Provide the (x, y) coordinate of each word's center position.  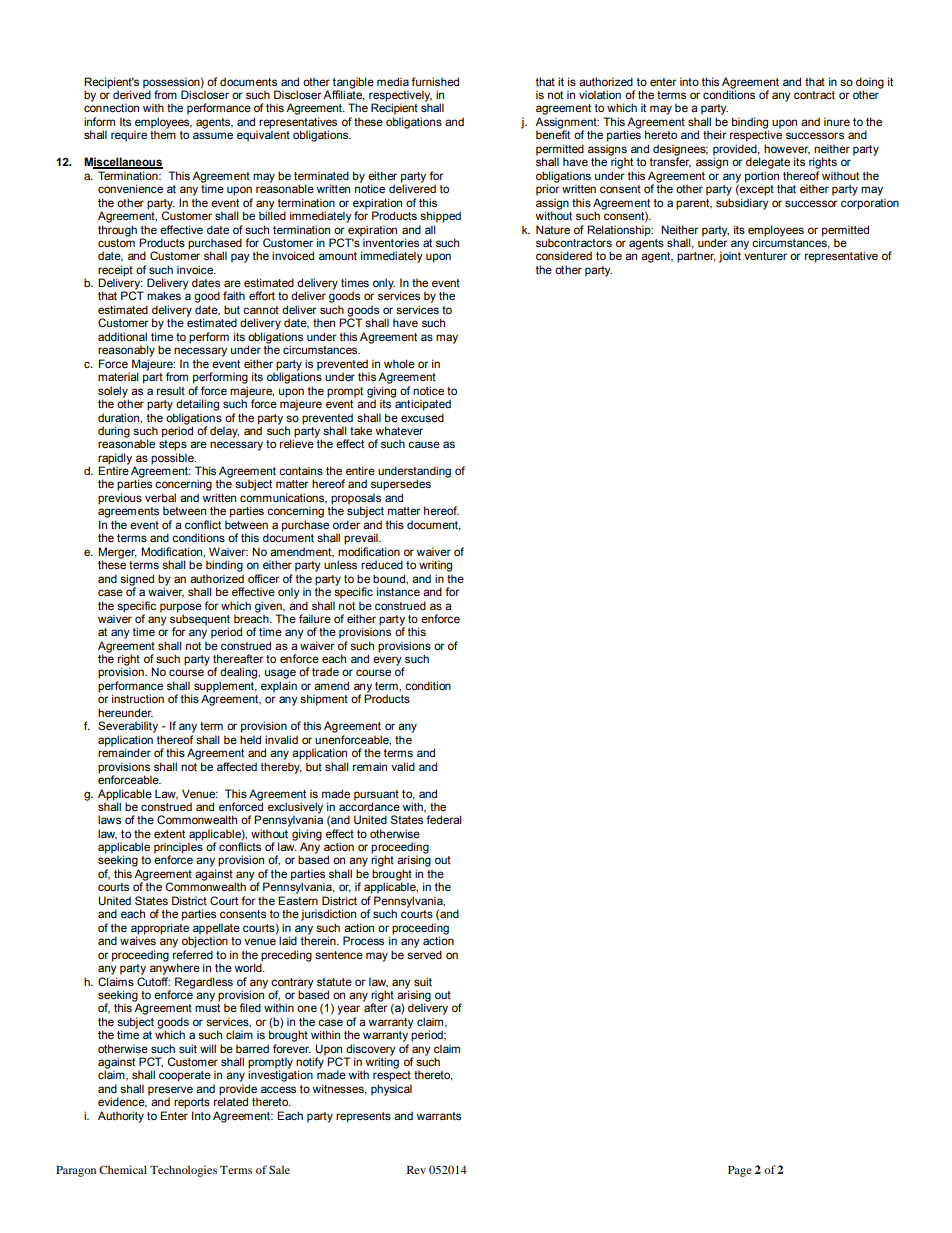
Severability (128, 727)
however (787, 149)
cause (424, 444)
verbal (160, 497)
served (424, 954)
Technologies (183, 1171)
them (163, 134)
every (388, 662)
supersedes (401, 485)
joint (730, 257)
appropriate (160, 930)
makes (164, 295)
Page (740, 1171)
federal (444, 819)
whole (399, 363)
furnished (435, 81)
